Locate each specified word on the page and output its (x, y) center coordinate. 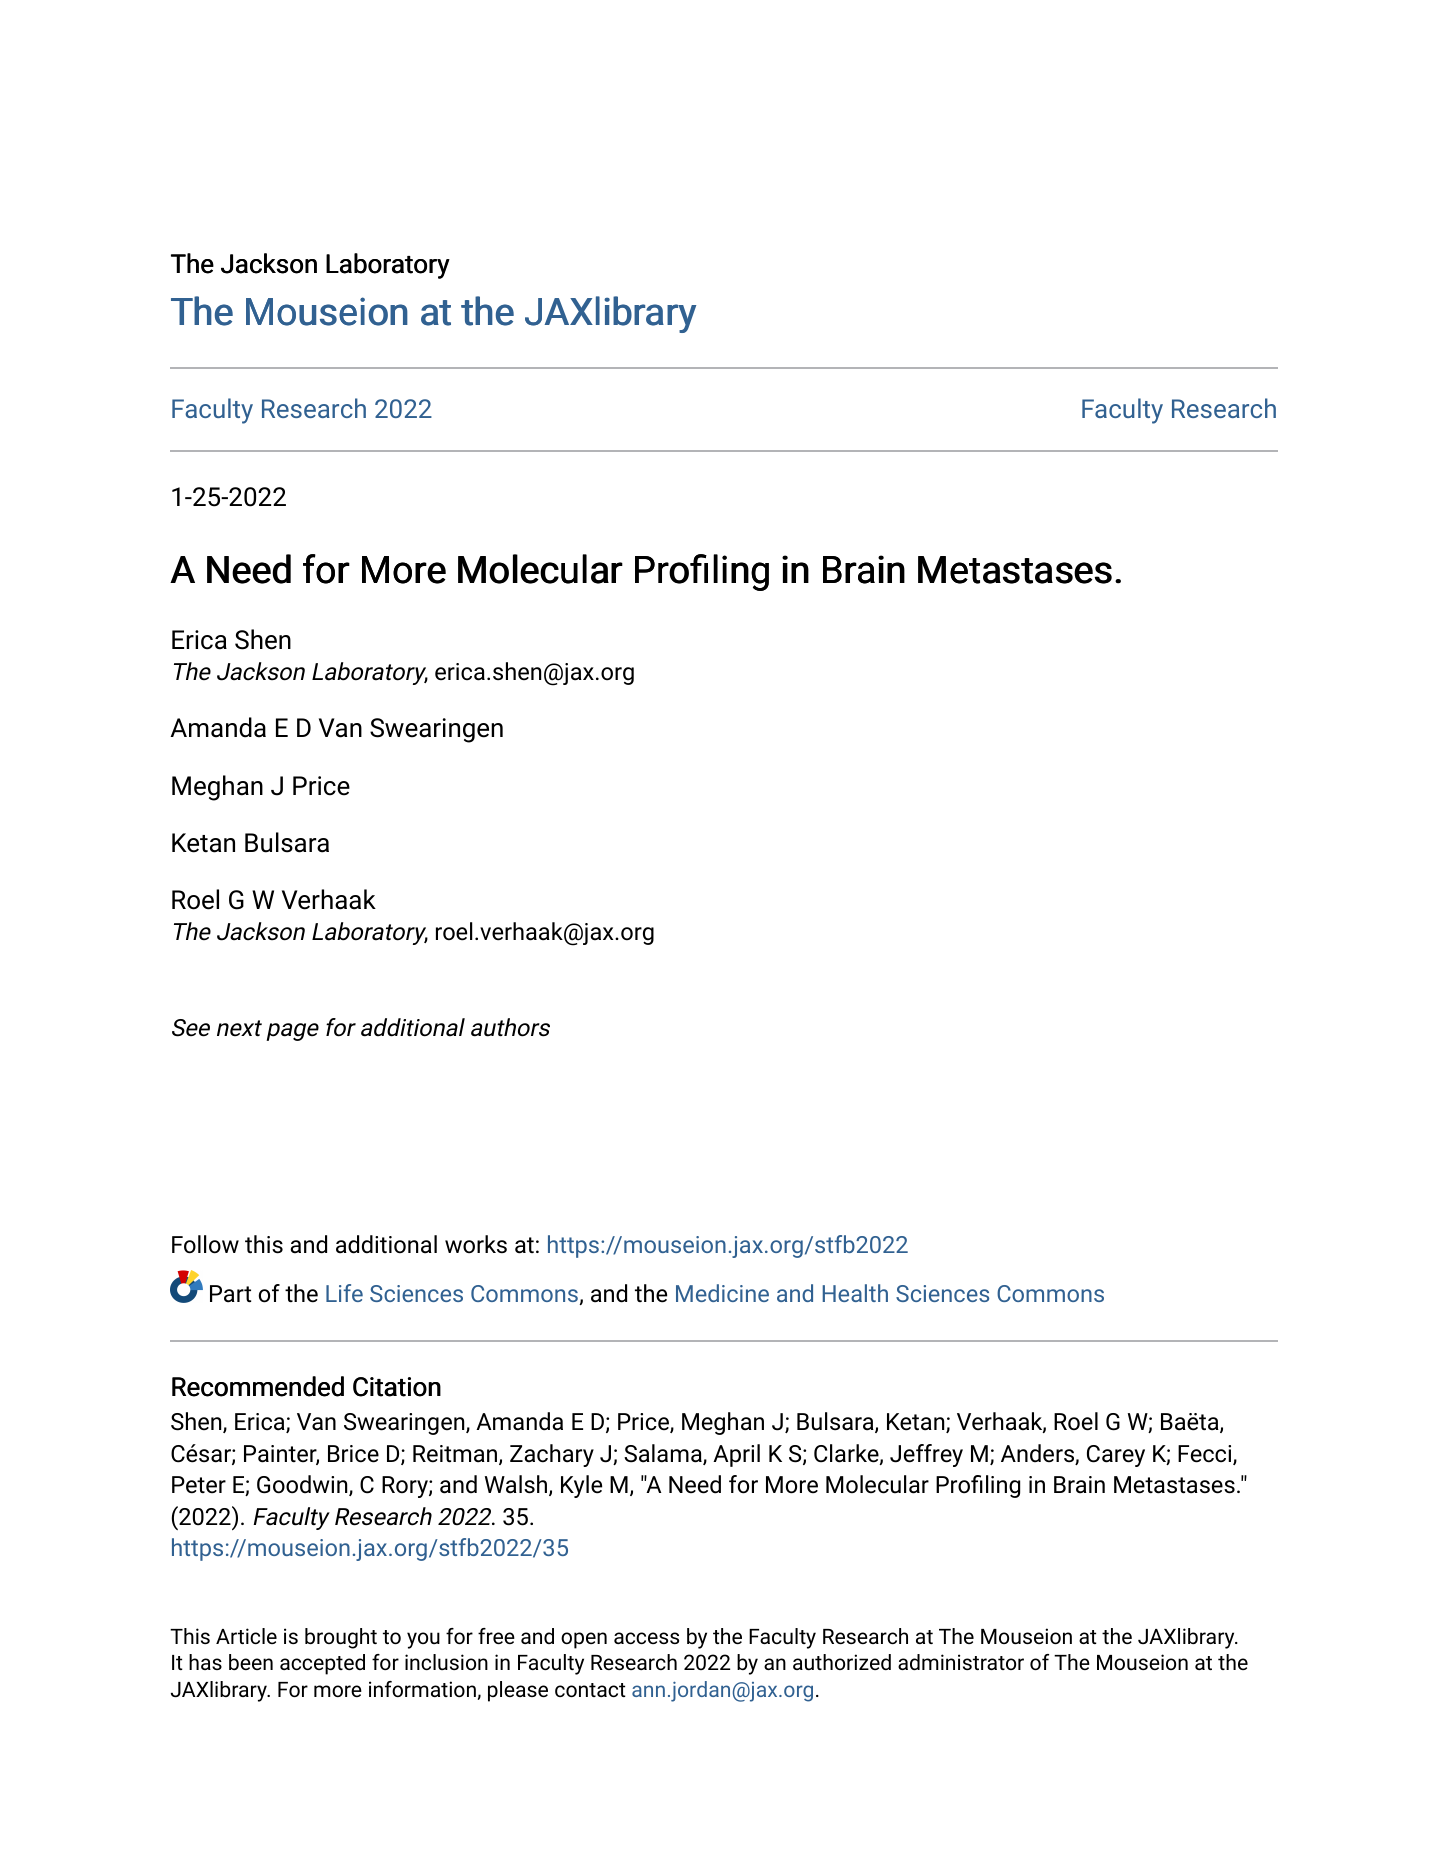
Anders (1038, 1454)
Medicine (722, 1293)
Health (855, 1293)
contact (590, 1690)
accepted (322, 1664)
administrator (961, 1662)
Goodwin (303, 1485)
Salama (664, 1454)
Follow (205, 1244)
